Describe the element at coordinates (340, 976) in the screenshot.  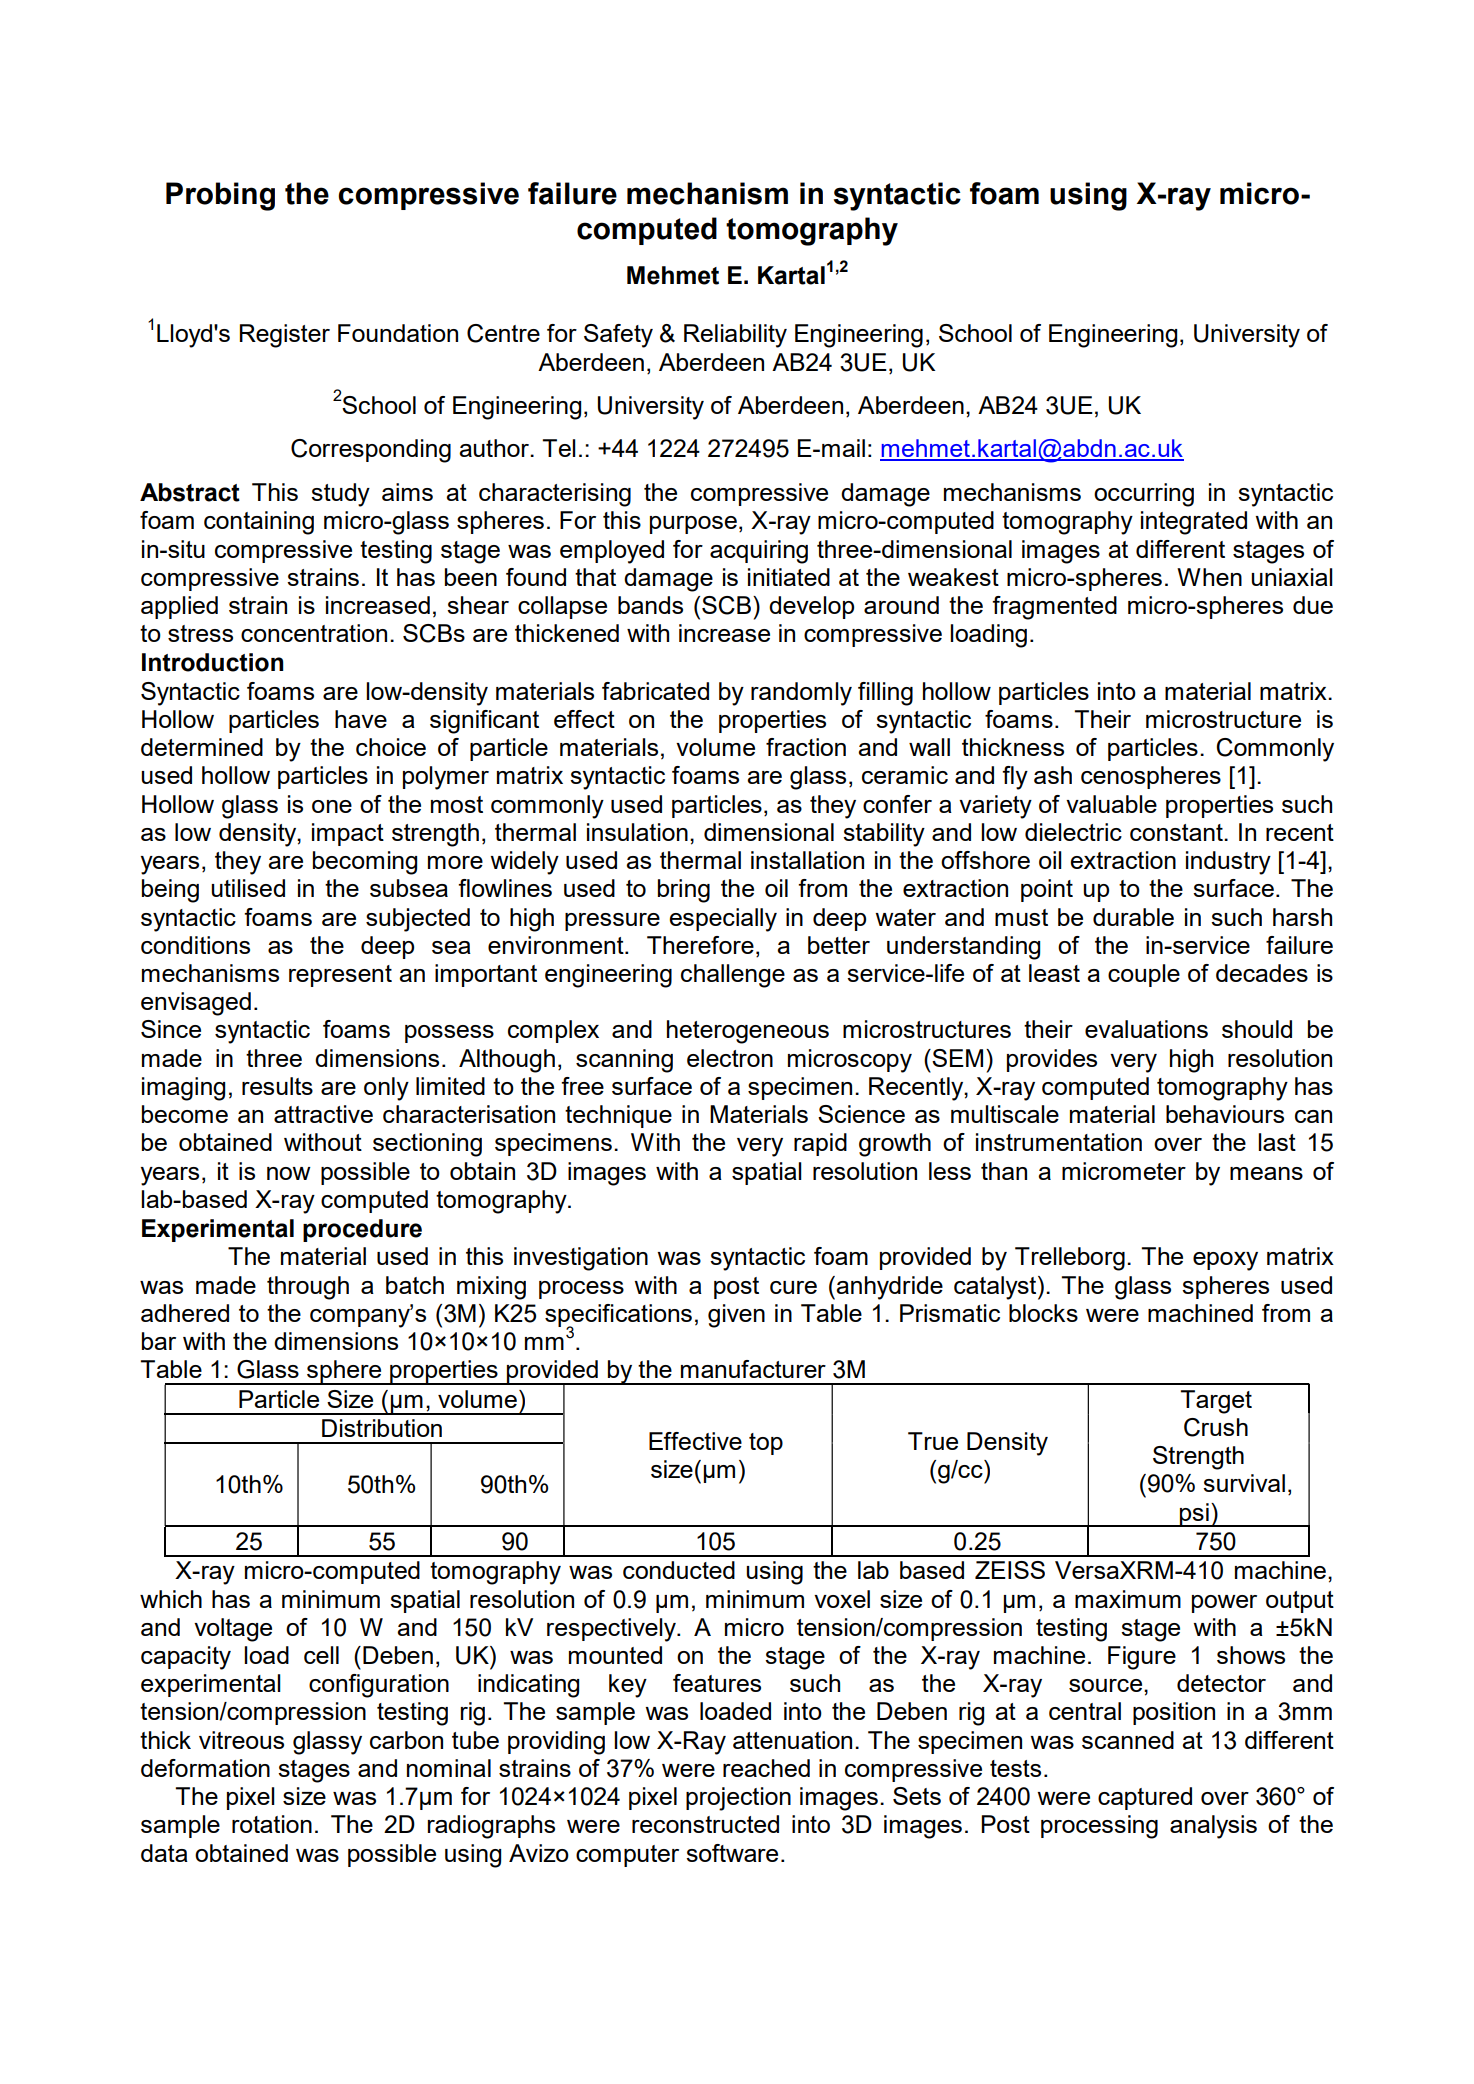
I see `represent` at that location.
